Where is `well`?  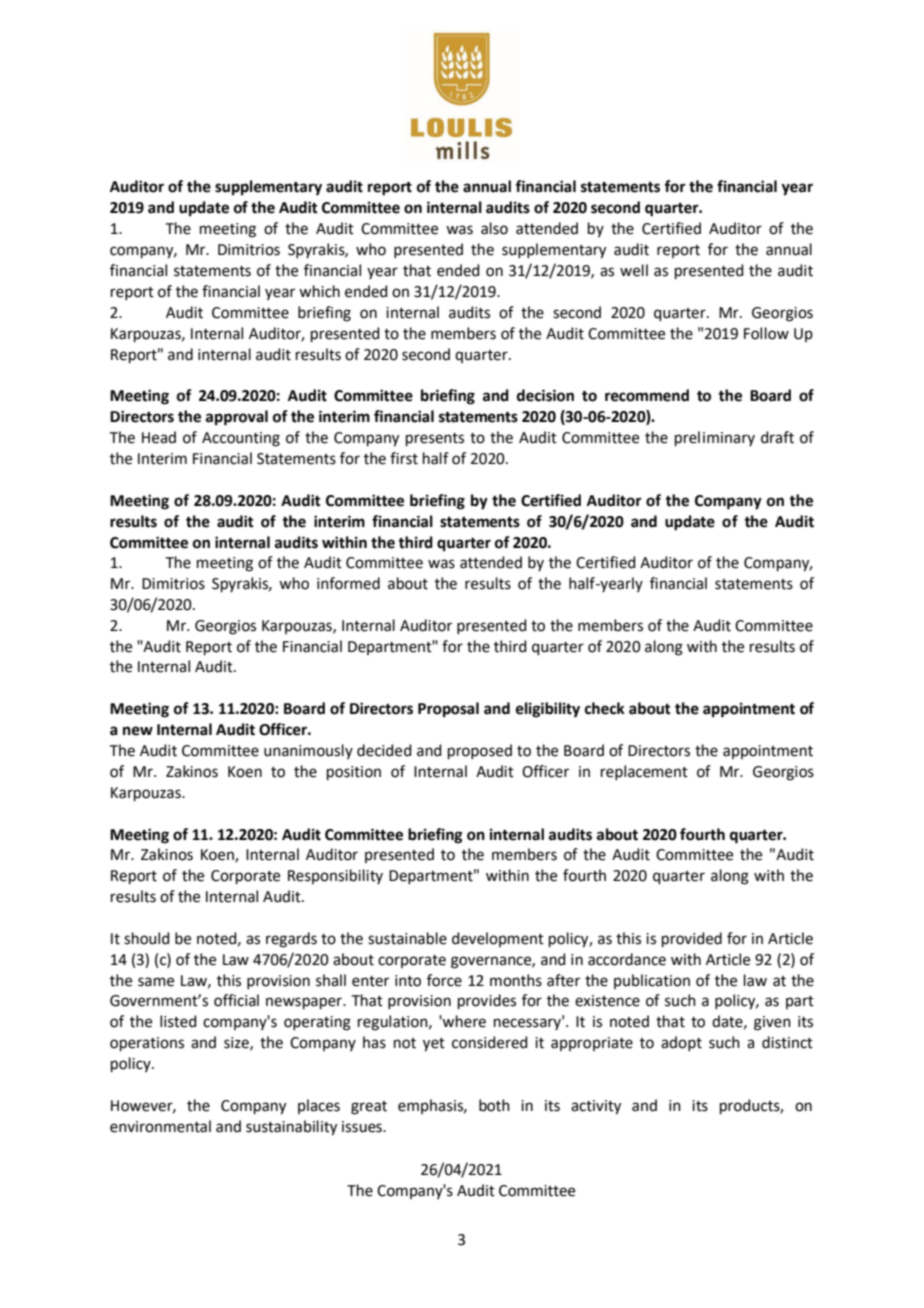 well is located at coordinates (634, 270).
